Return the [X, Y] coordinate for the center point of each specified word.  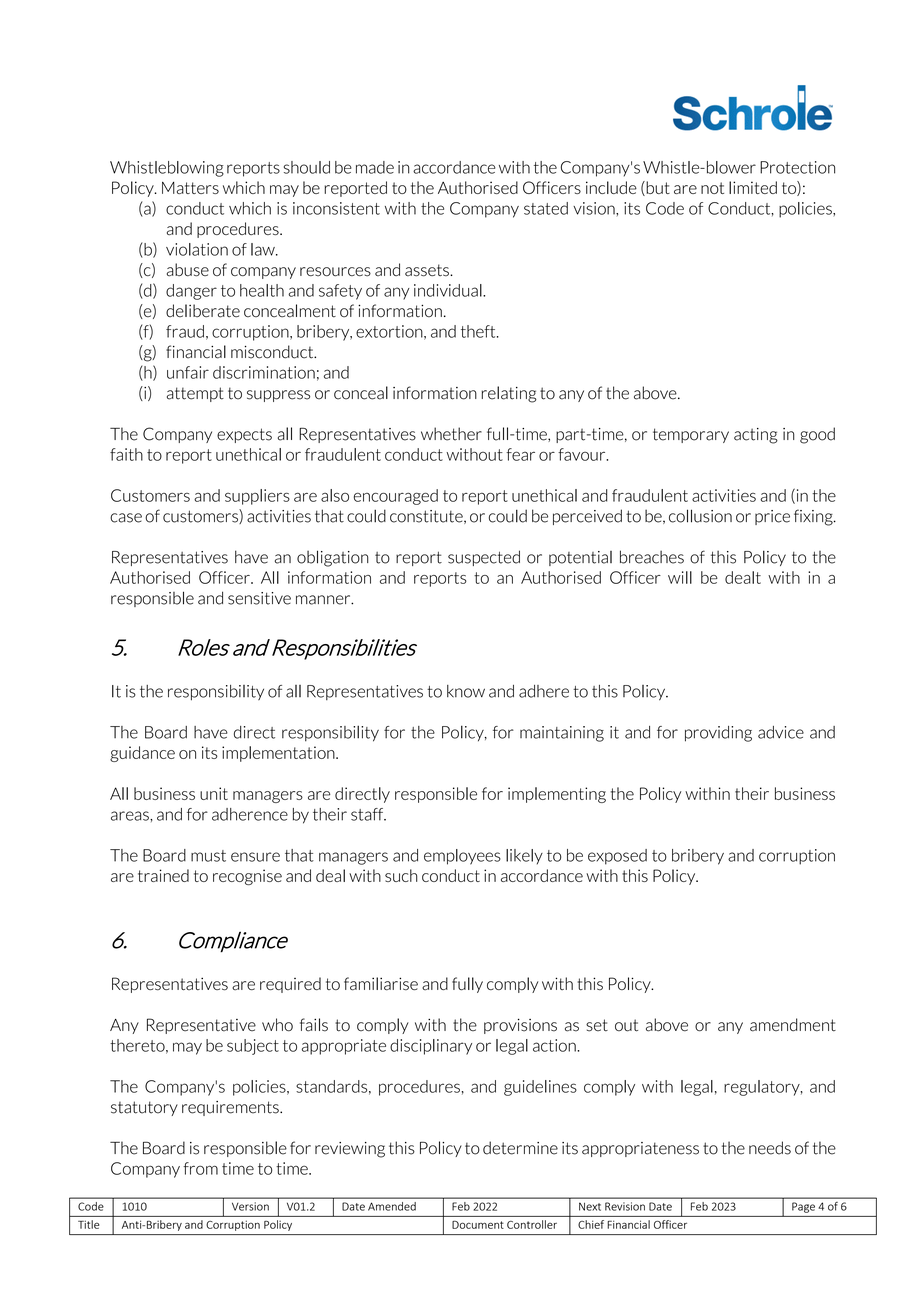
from [200, 1168]
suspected [484, 558]
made [375, 167]
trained [163, 875]
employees [462, 857]
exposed [617, 857]
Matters [190, 188]
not [712, 188]
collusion [700, 516]
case [126, 518]
